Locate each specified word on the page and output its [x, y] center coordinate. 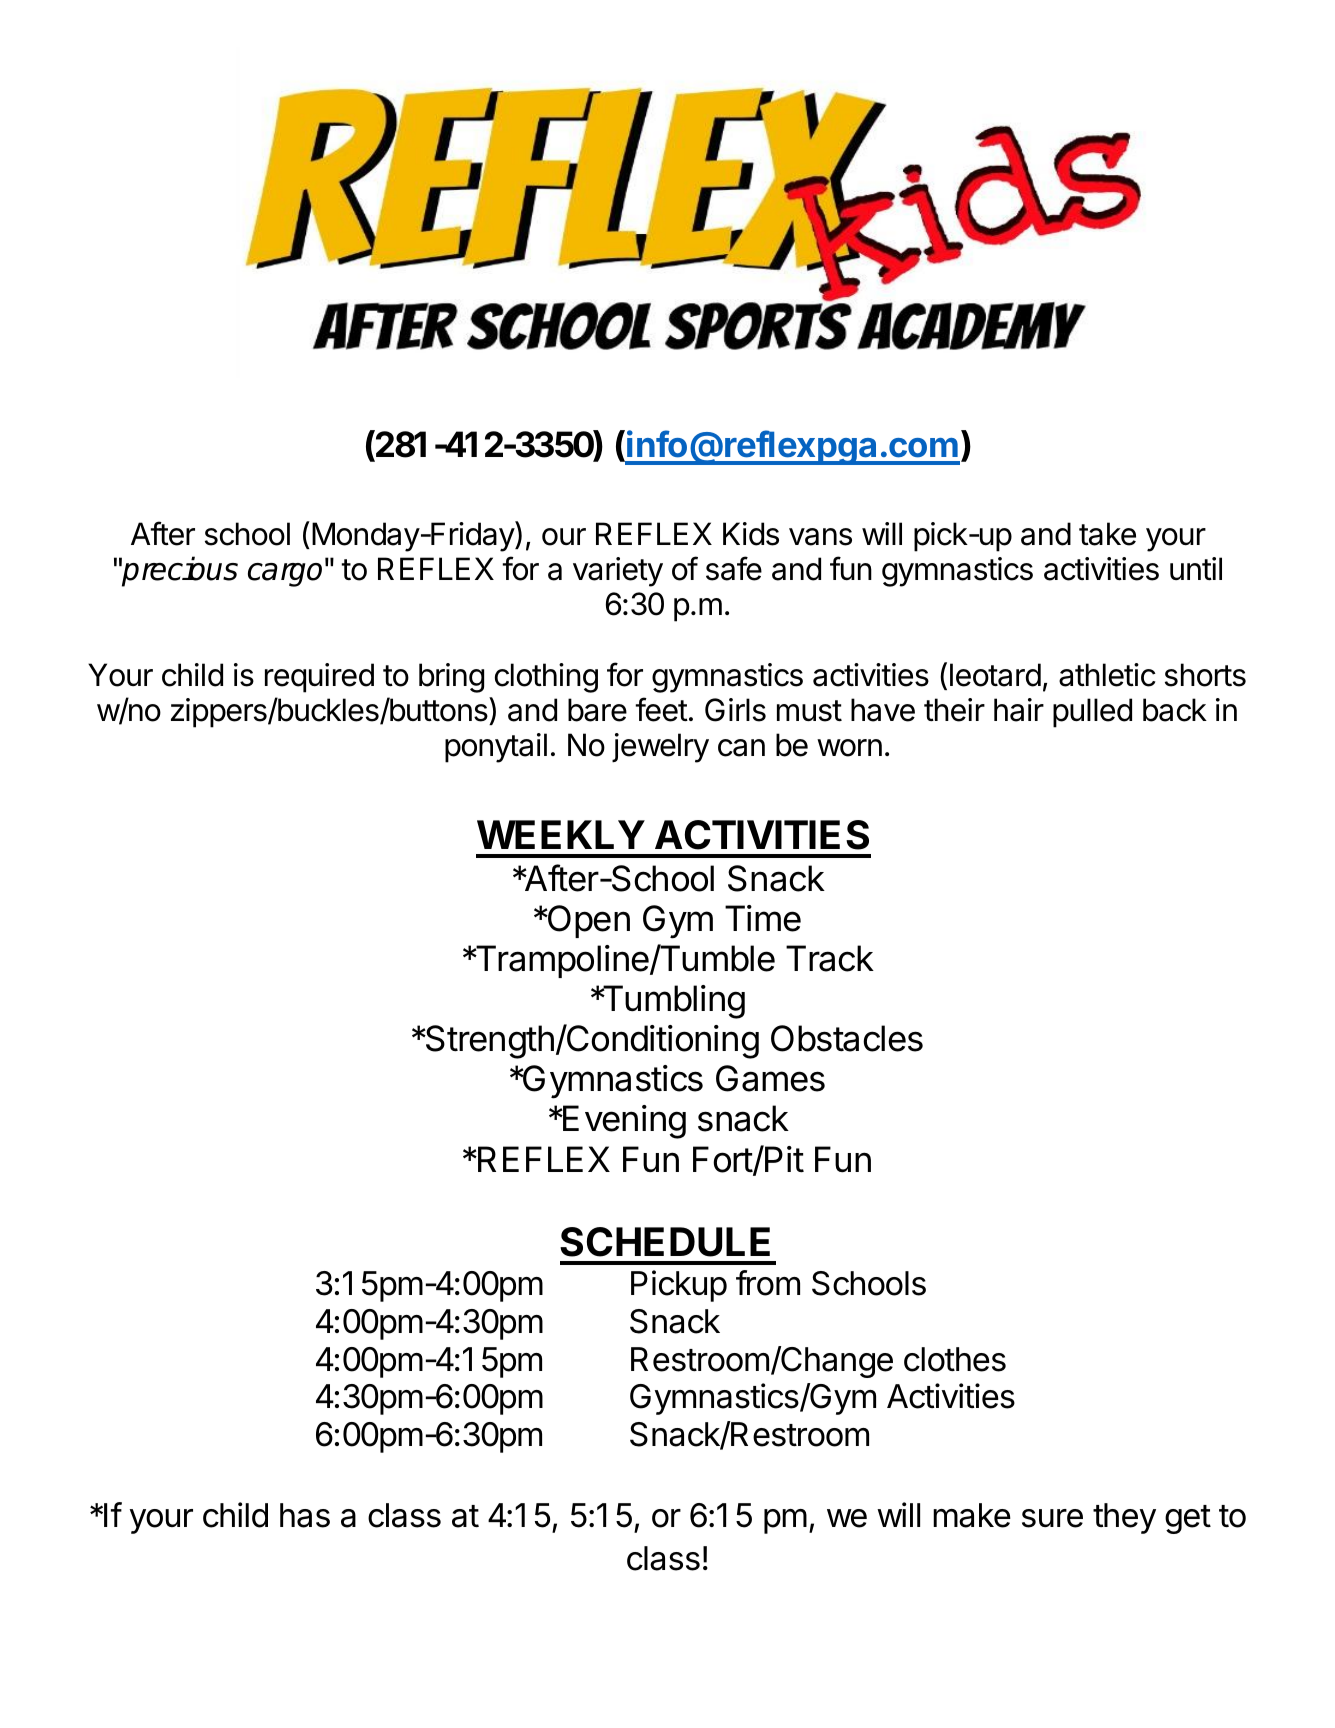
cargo [287, 574]
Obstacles [847, 1038]
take [1107, 534]
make [972, 1515]
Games [770, 1078]
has [305, 1515]
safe [734, 568]
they [1124, 1518]
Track [830, 958]
